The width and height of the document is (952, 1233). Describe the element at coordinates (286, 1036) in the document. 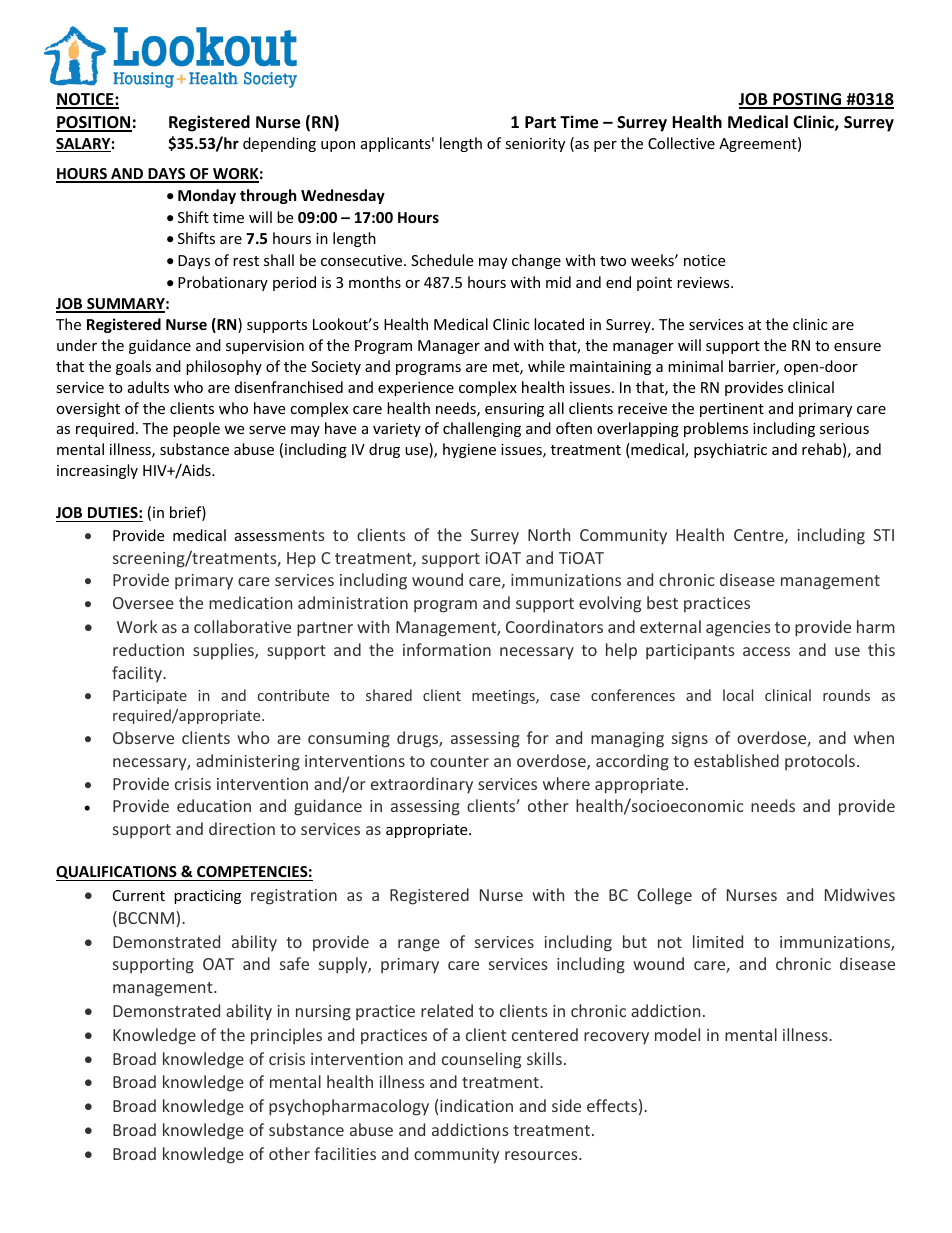

I see `principles` at that location.
